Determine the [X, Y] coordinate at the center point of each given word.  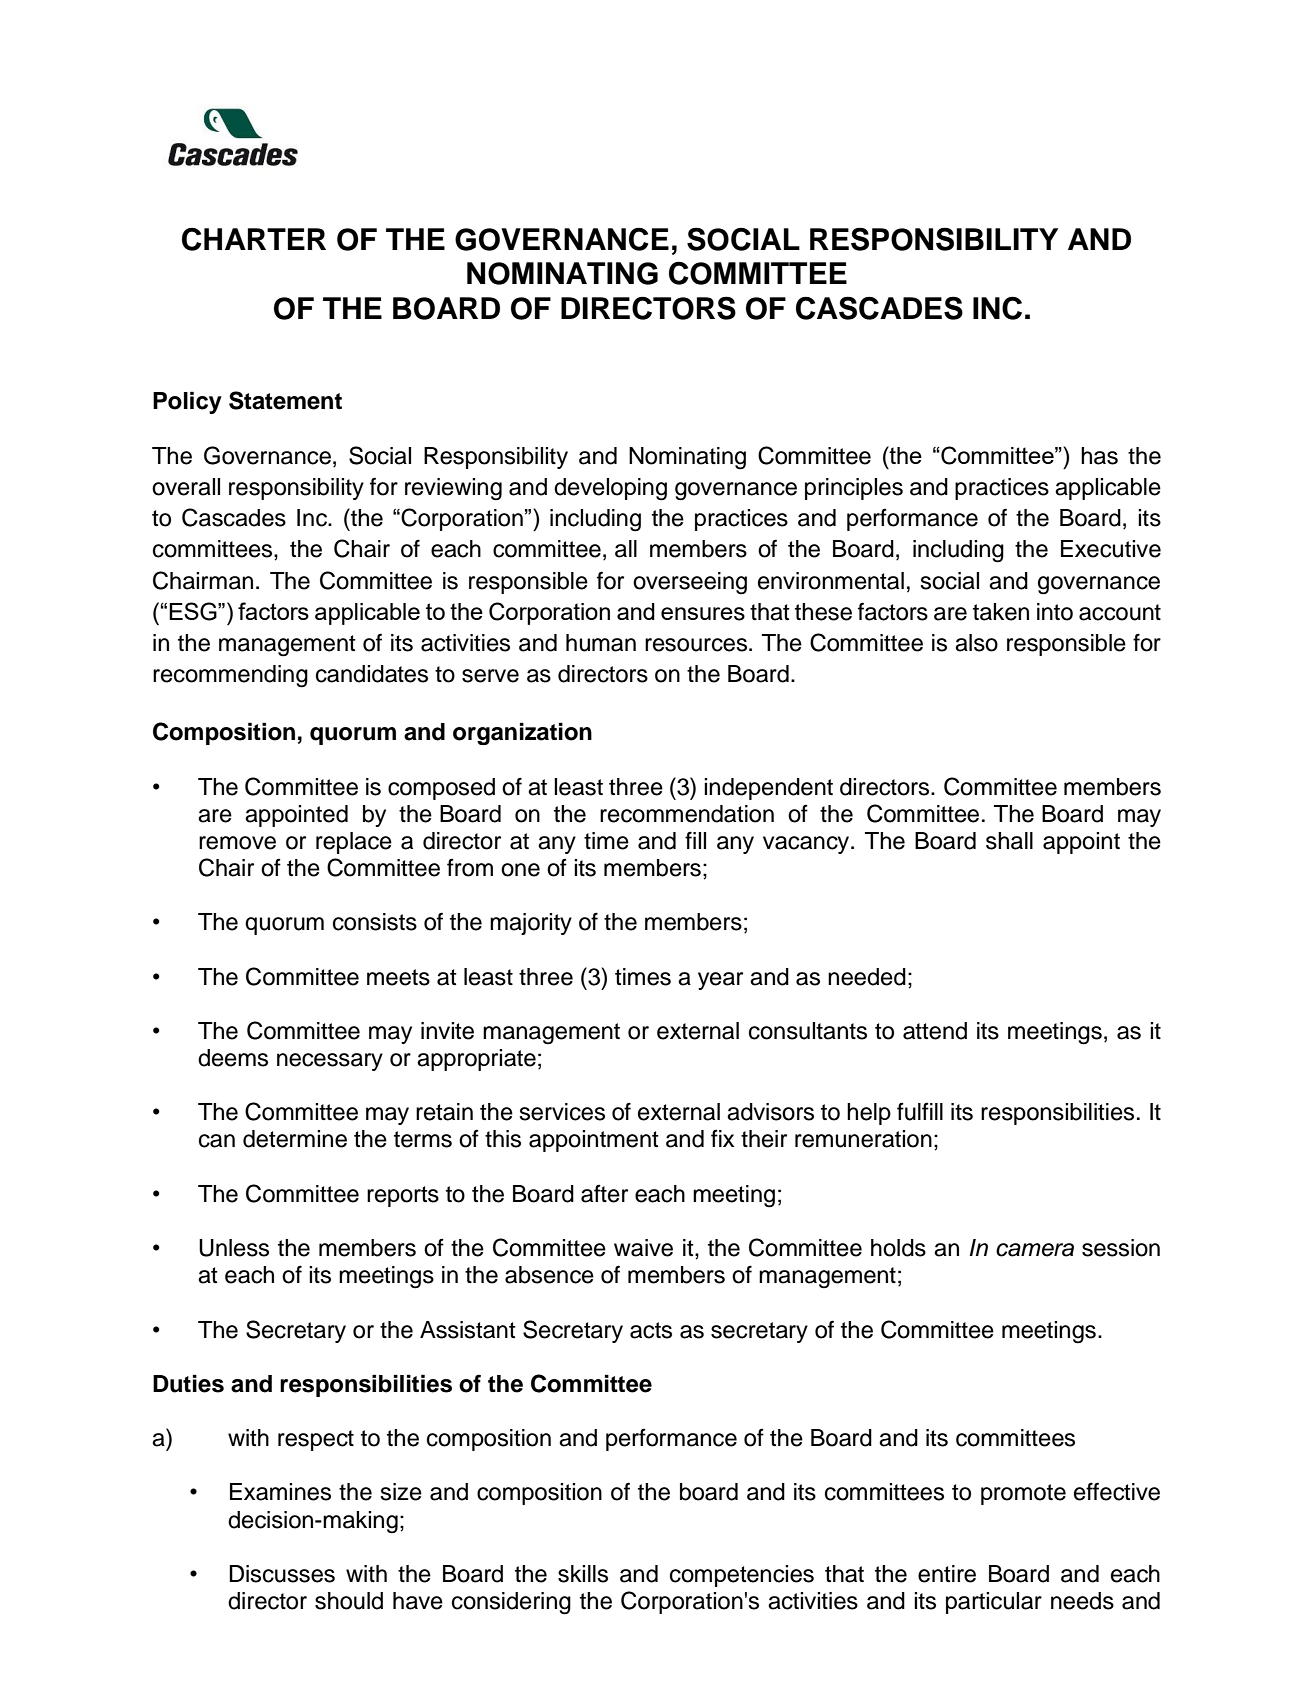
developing [610, 489]
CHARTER [254, 239]
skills [583, 1574]
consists [375, 922]
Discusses [282, 1574]
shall [1009, 841]
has [1099, 456]
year [720, 981]
